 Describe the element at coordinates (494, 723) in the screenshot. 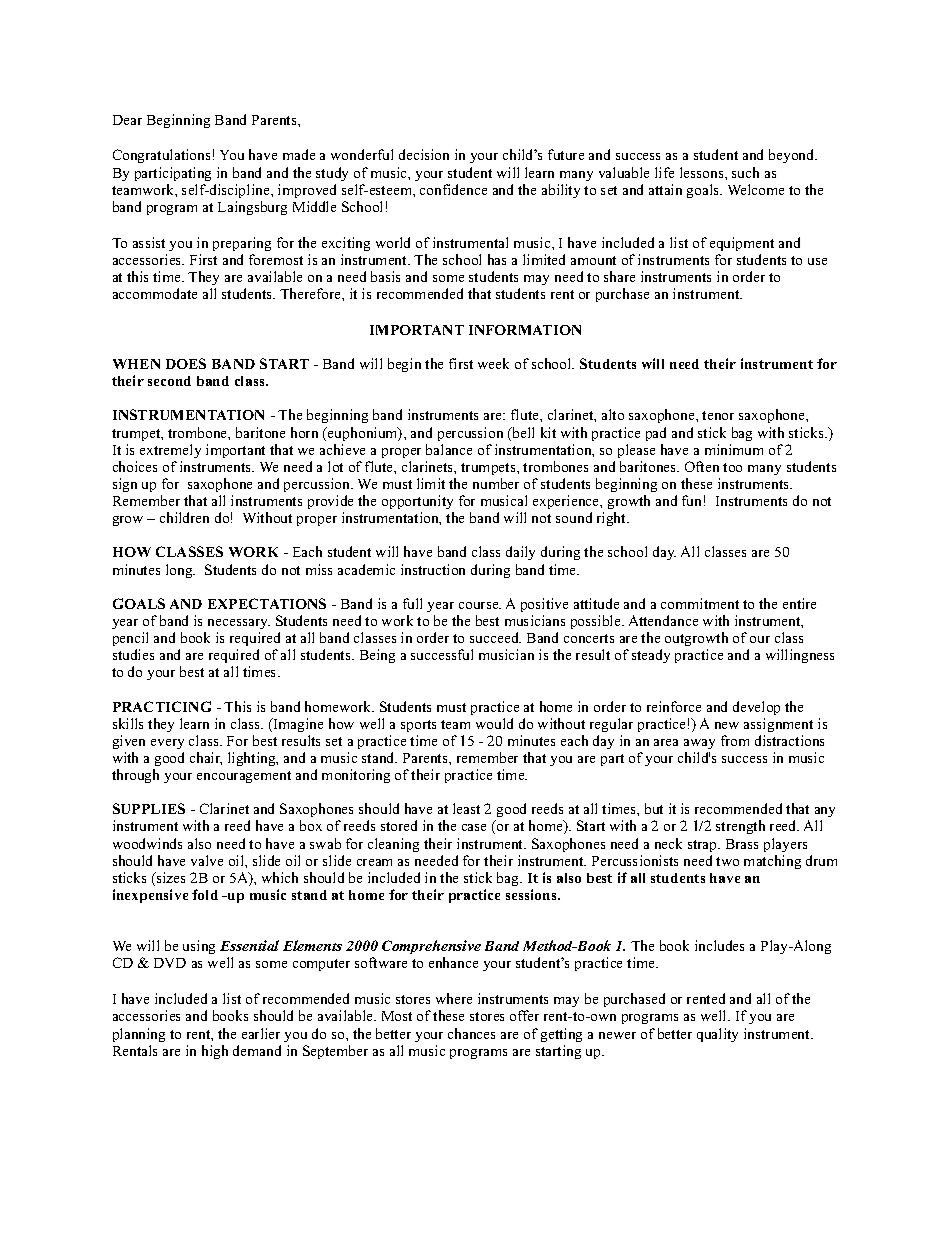

I see `would` at that location.
